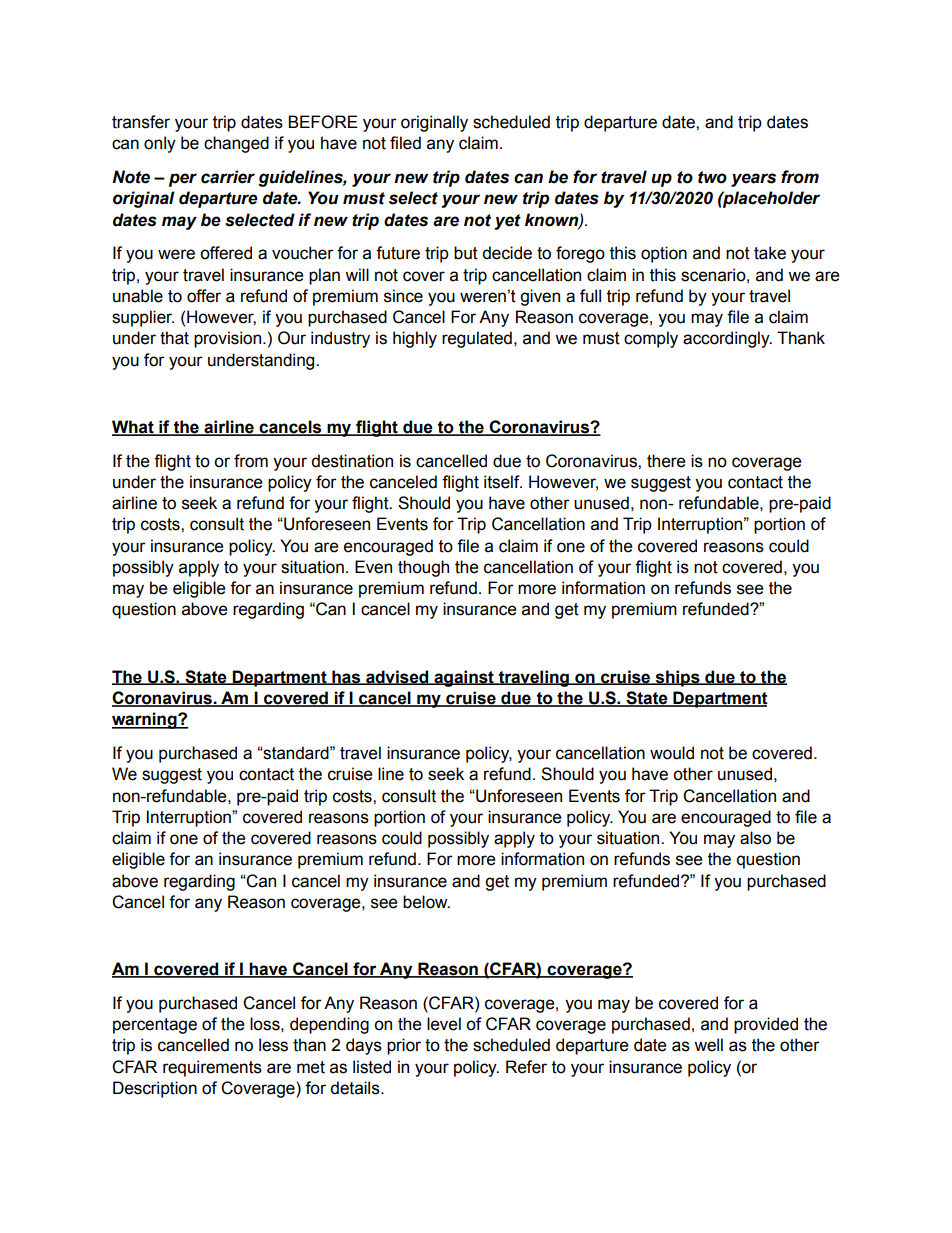  What do you see at coordinates (212, 1068) in the screenshot?
I see `requirements` at bounding box center [212, 1068].
